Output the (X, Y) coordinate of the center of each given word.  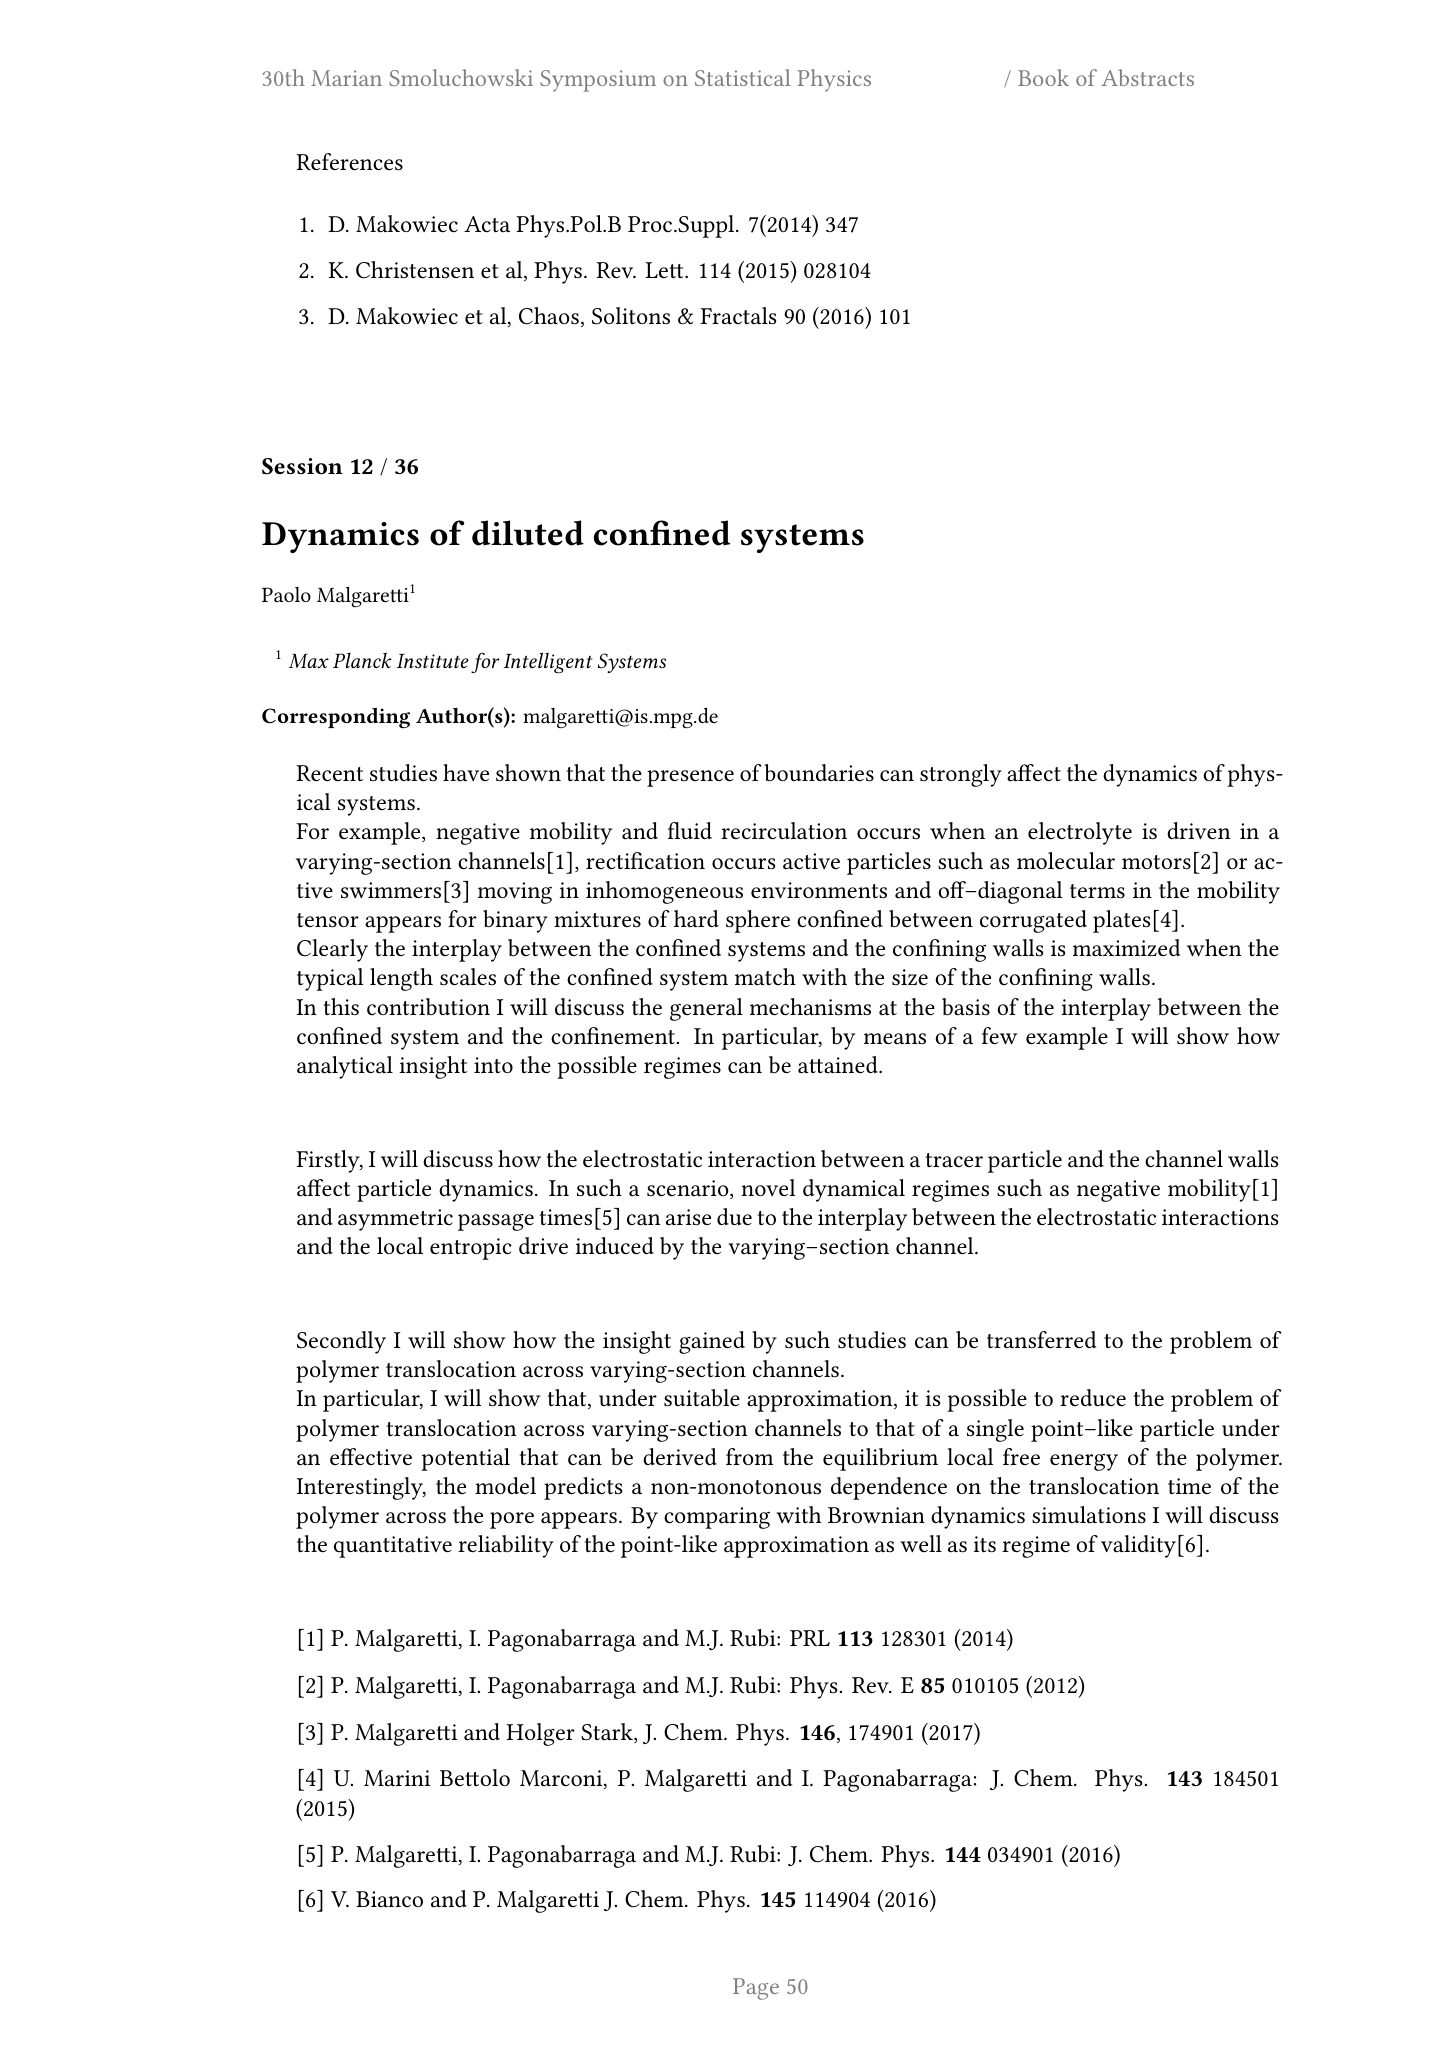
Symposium (598, 81)
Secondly (341, 1342)
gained (712, 1342)
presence (690, 778)
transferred (1041, 1340)
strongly (961, 775)
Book (1043, 77)
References (349, 162)
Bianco (389, 1899)
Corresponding (336, 718)
